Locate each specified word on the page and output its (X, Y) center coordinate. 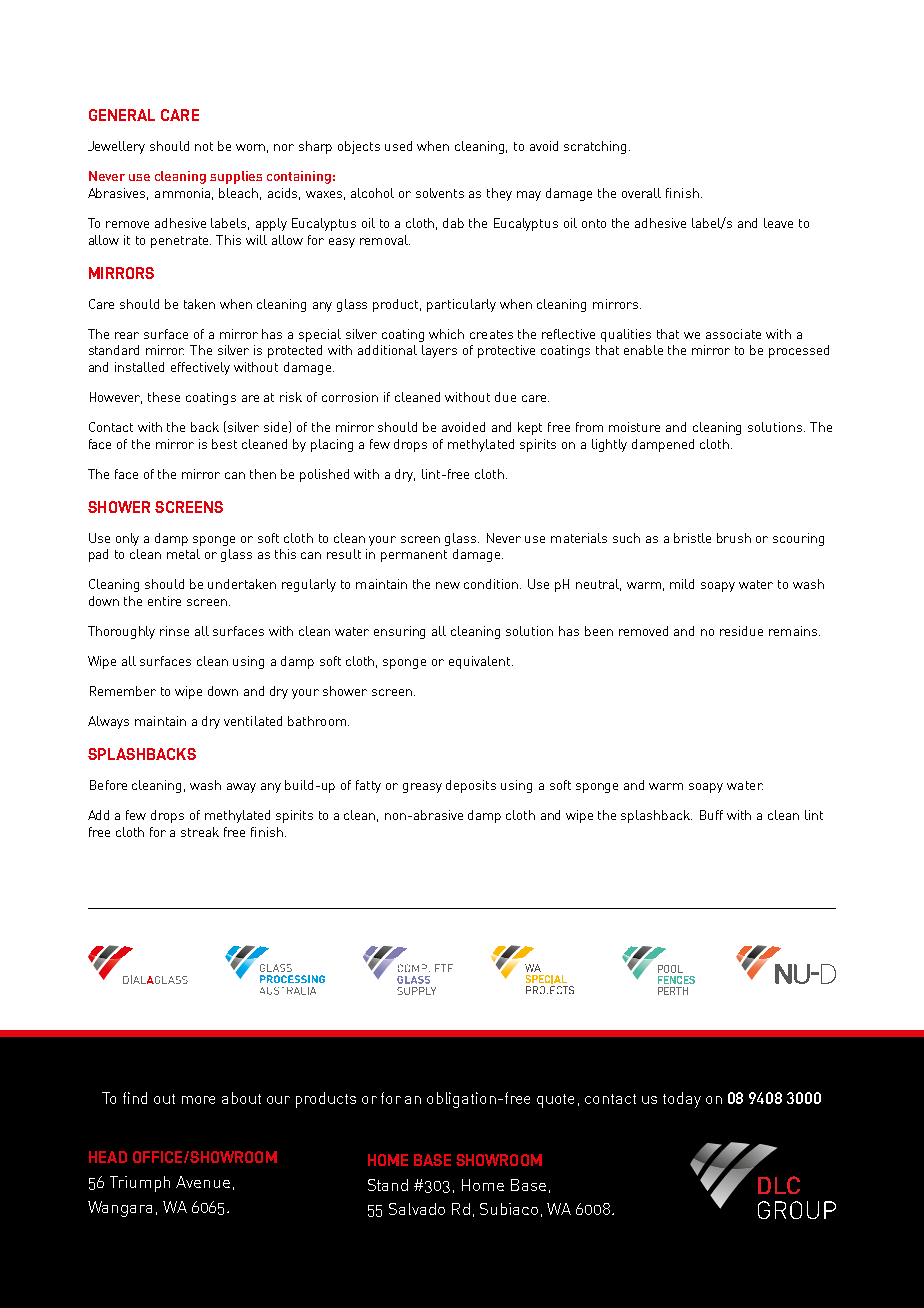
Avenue (203, 1182)
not (204, 146)
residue (741, 631)
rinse (174, 631)
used (398, 146)
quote (555, 1101)
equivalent (479, 662)
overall (641, 193)
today (682, 1100)
